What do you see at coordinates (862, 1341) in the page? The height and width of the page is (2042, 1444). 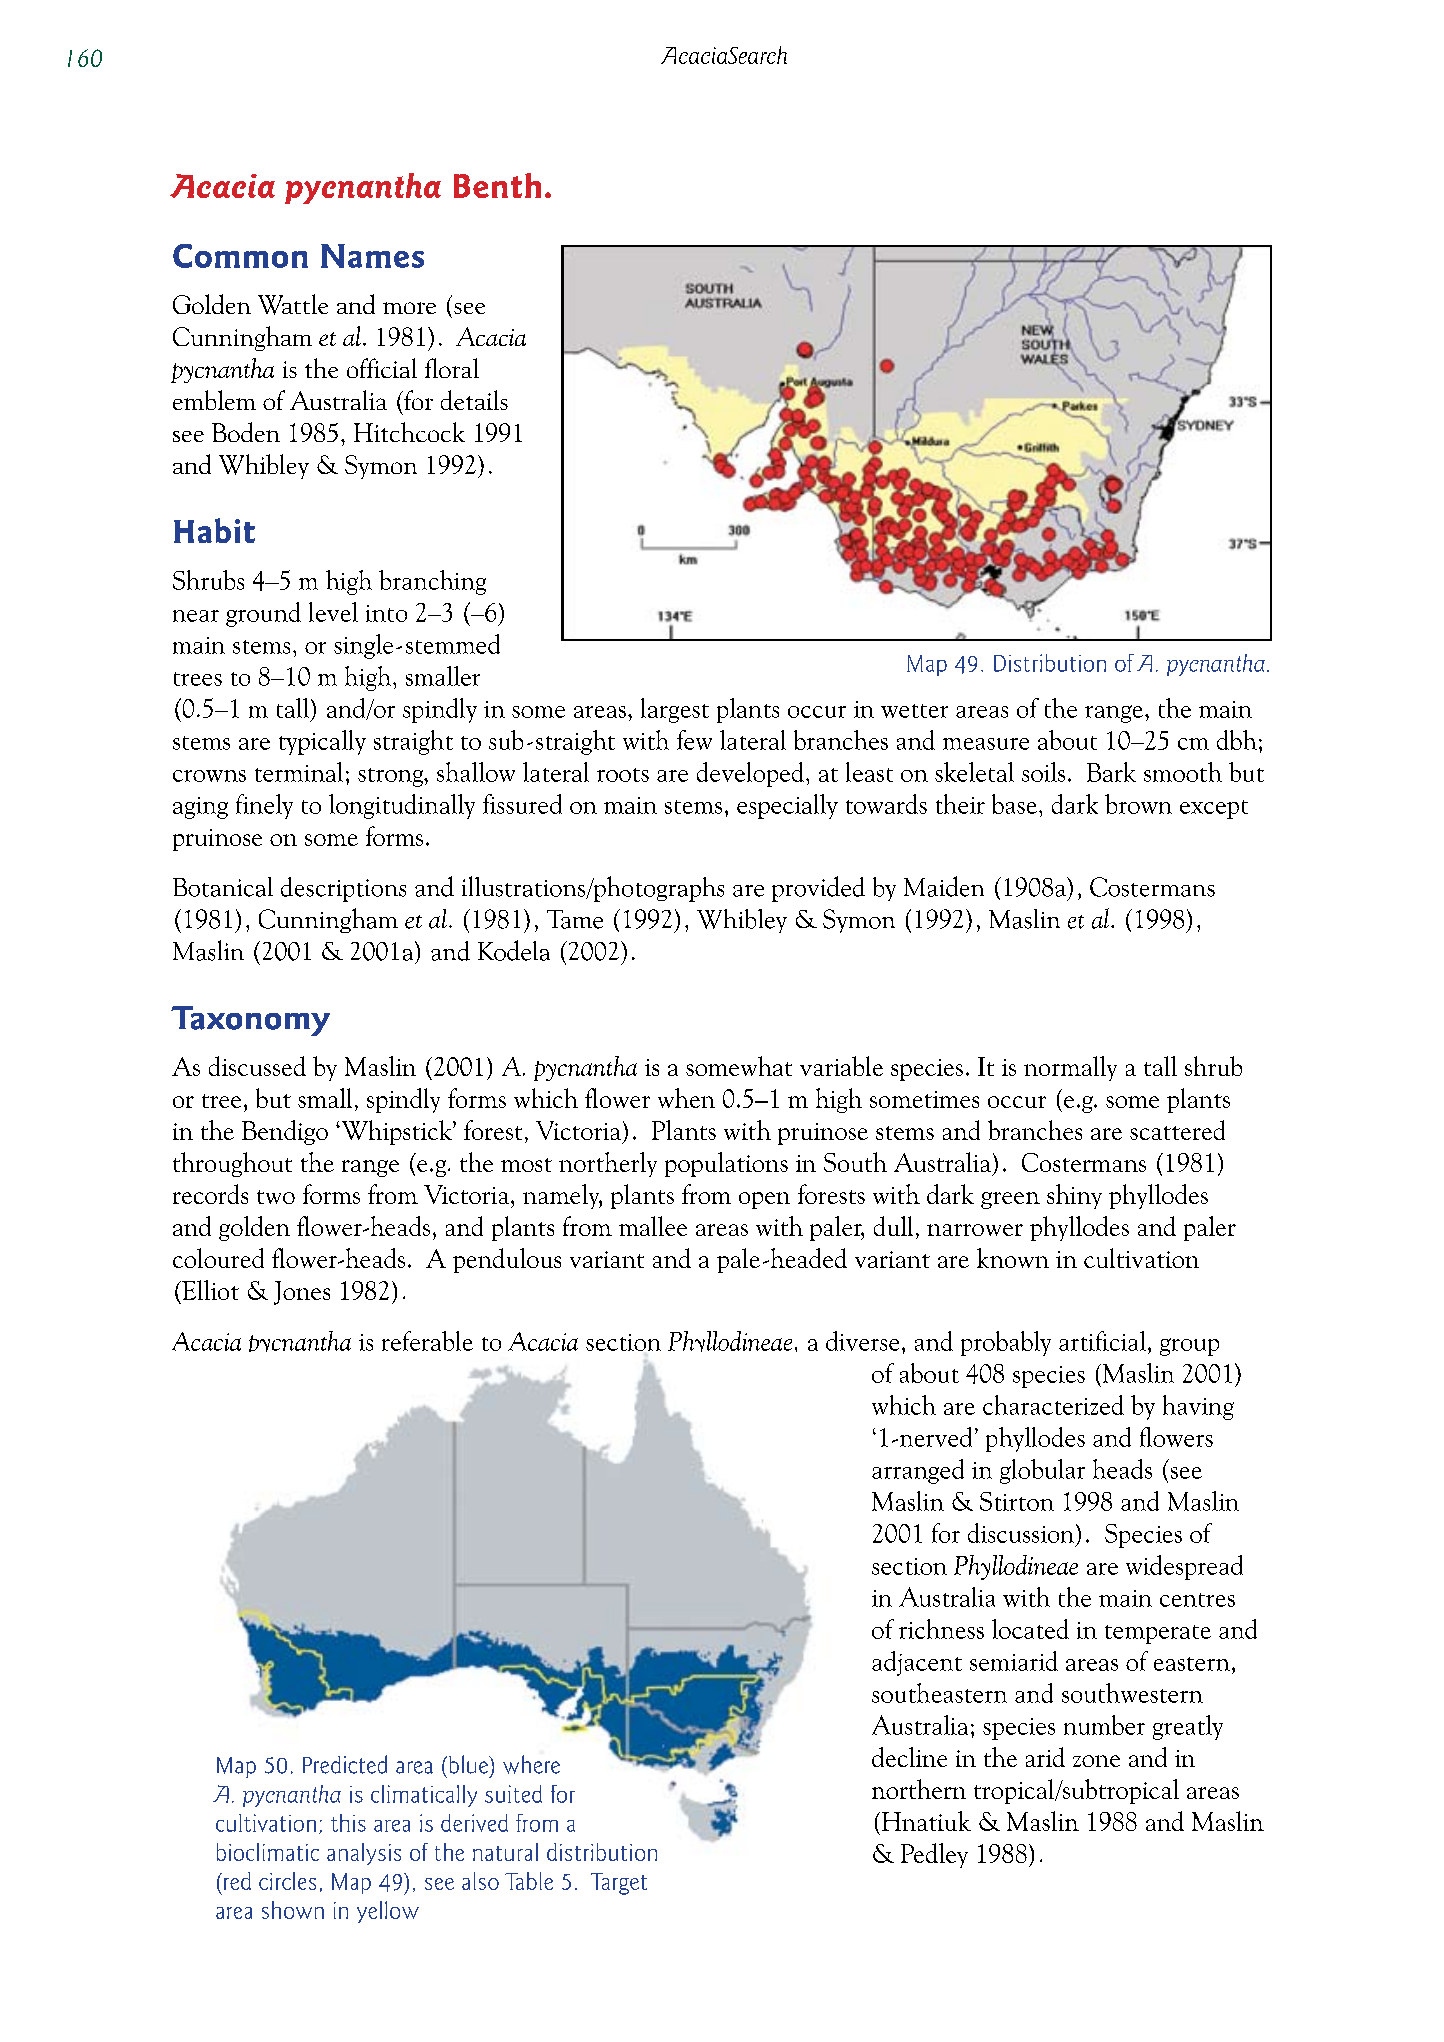 I see `diverse` at bounding box center [862, 1341].
